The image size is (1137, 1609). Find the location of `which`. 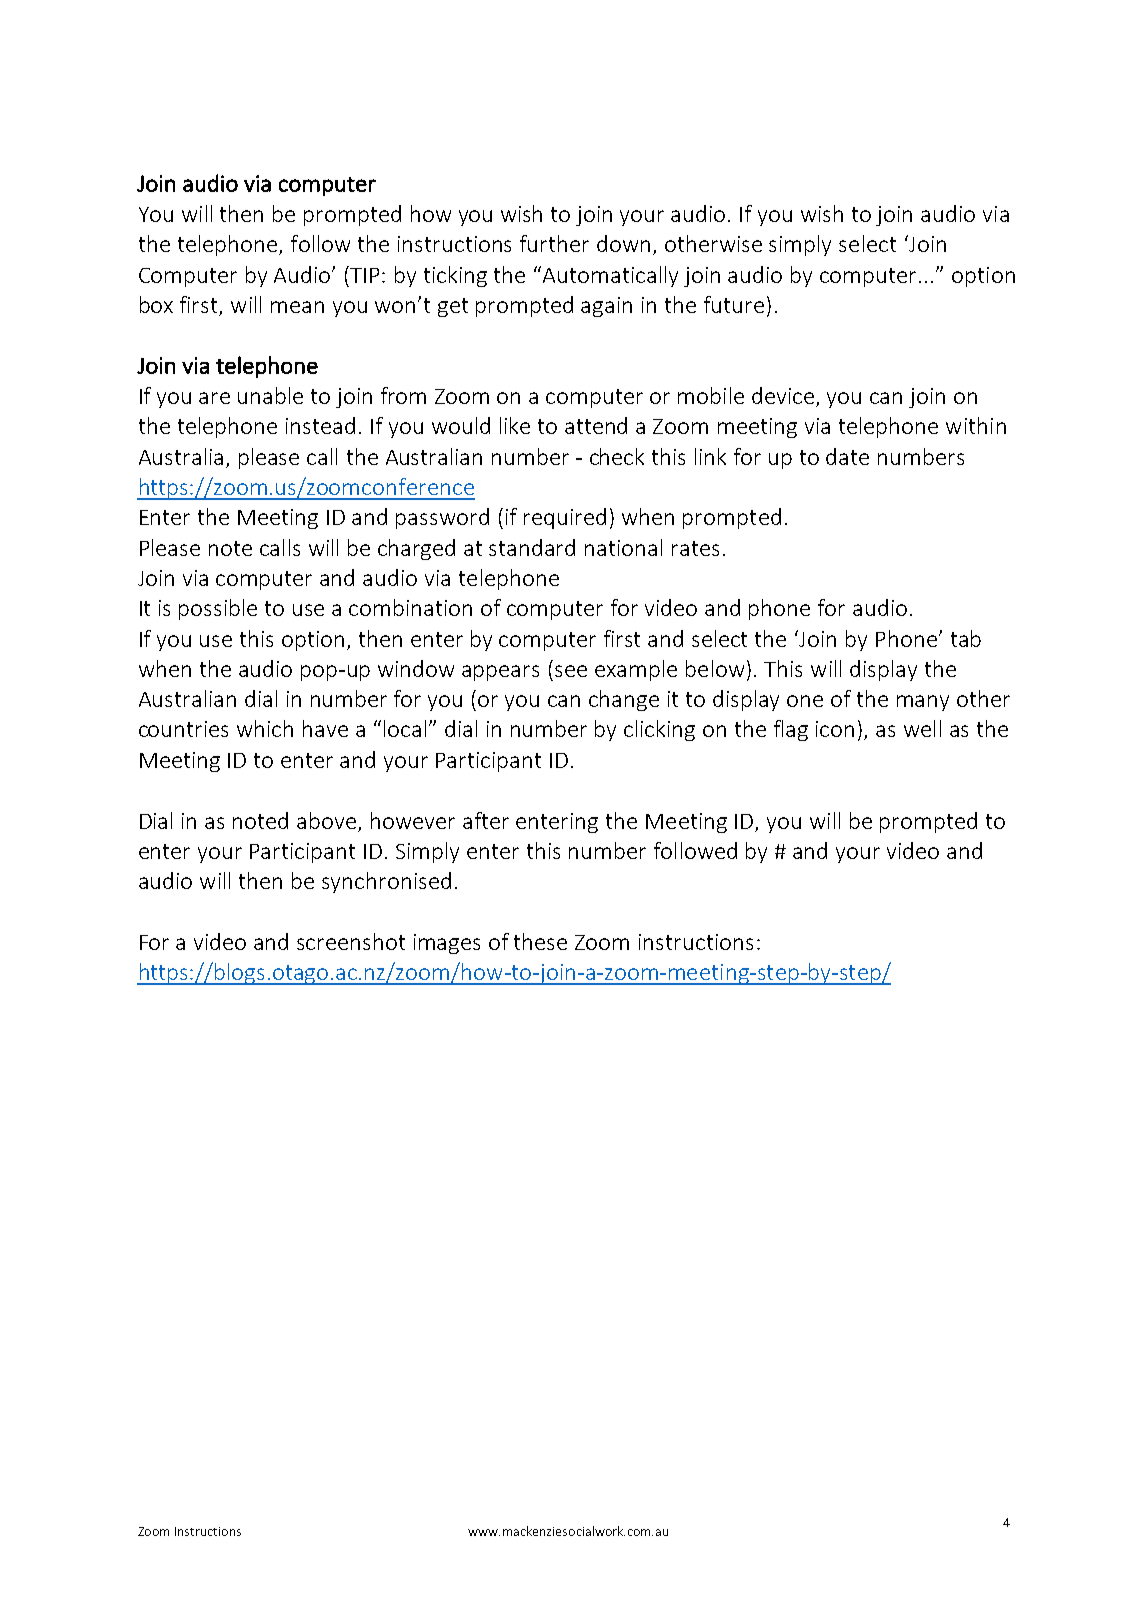

which is located at coordinates (265, 728).
